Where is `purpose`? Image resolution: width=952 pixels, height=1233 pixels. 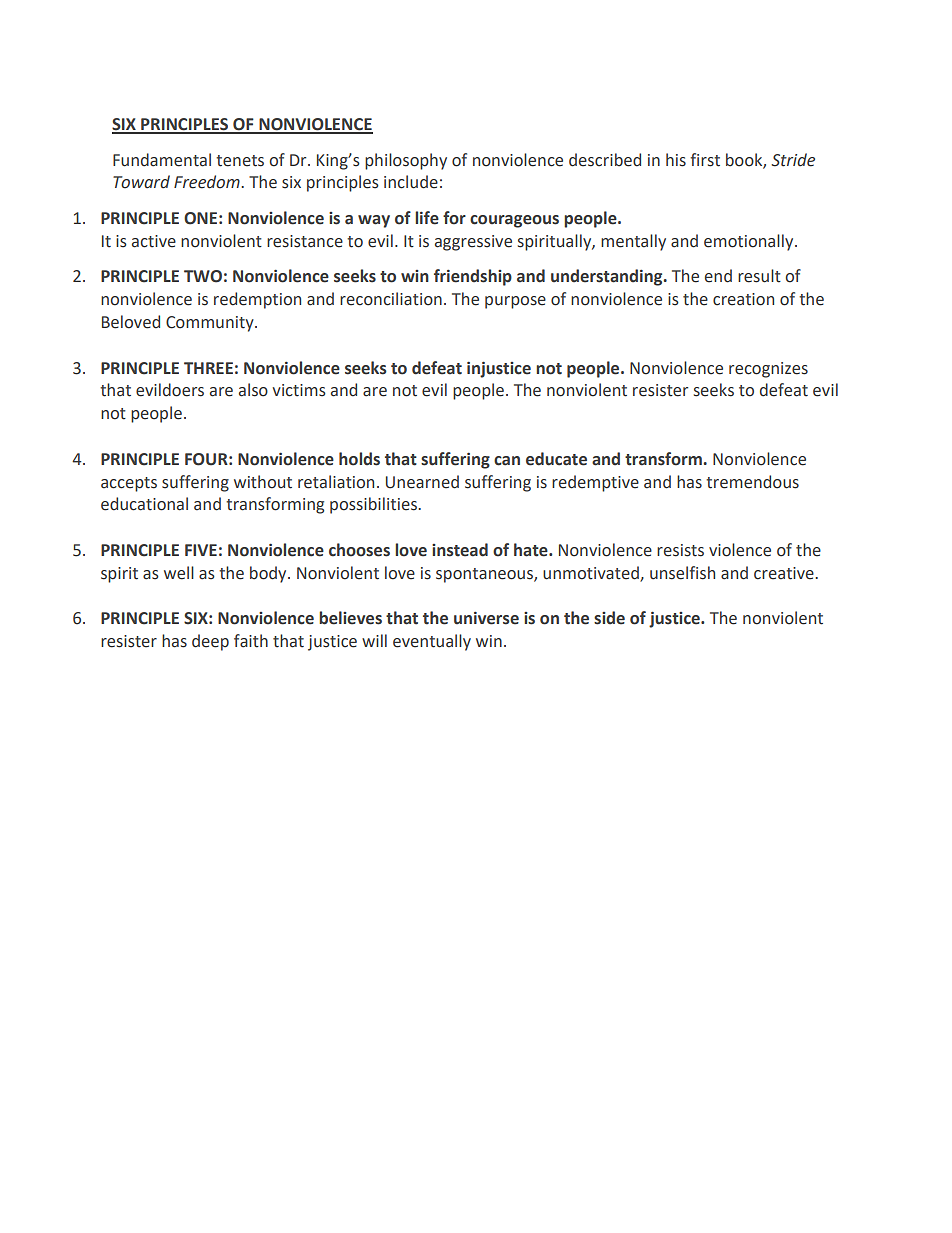
purpose is located at coordinates (515, 302).
